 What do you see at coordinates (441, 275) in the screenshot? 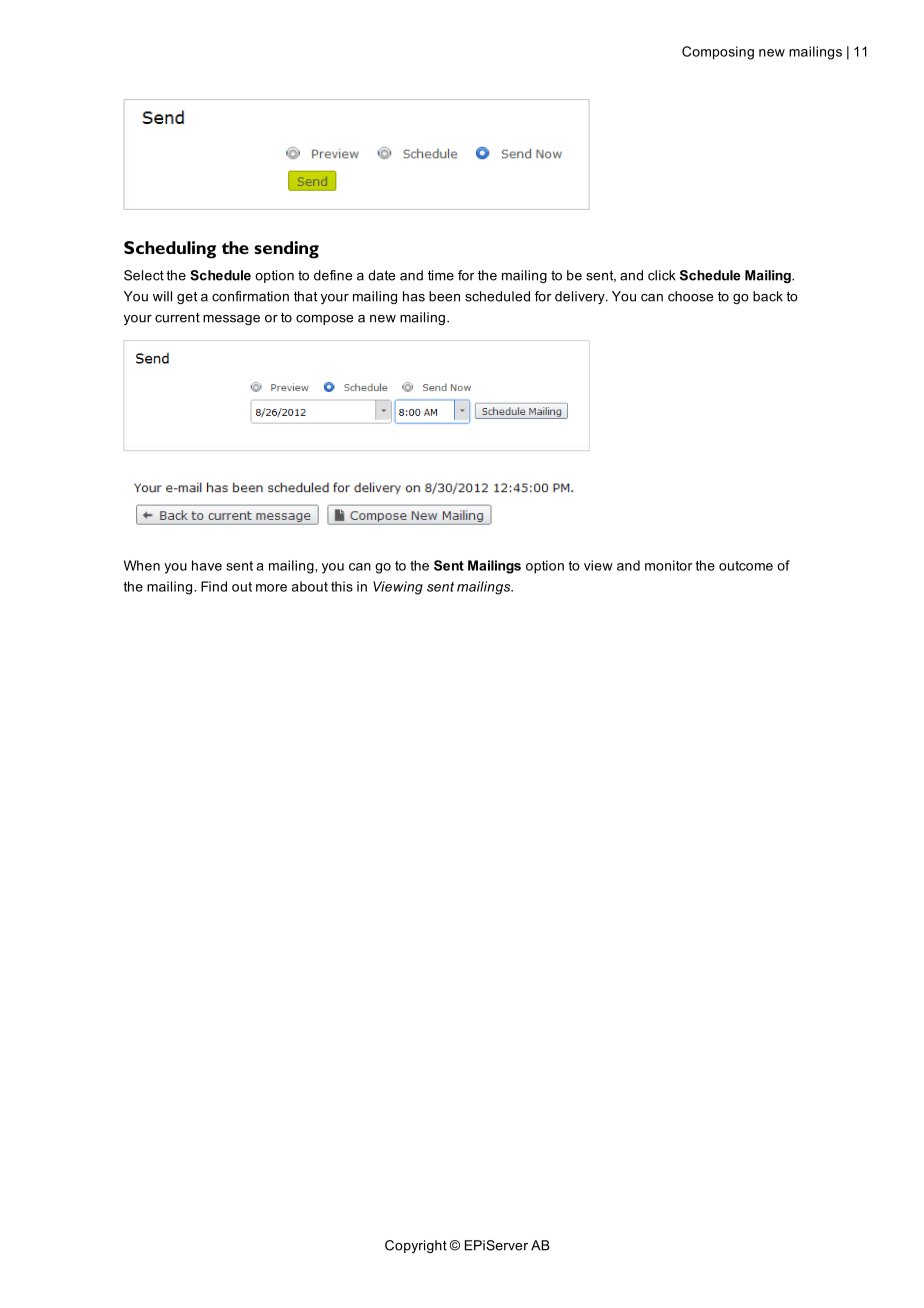
I see `time` at bounding box center [441, 275].
